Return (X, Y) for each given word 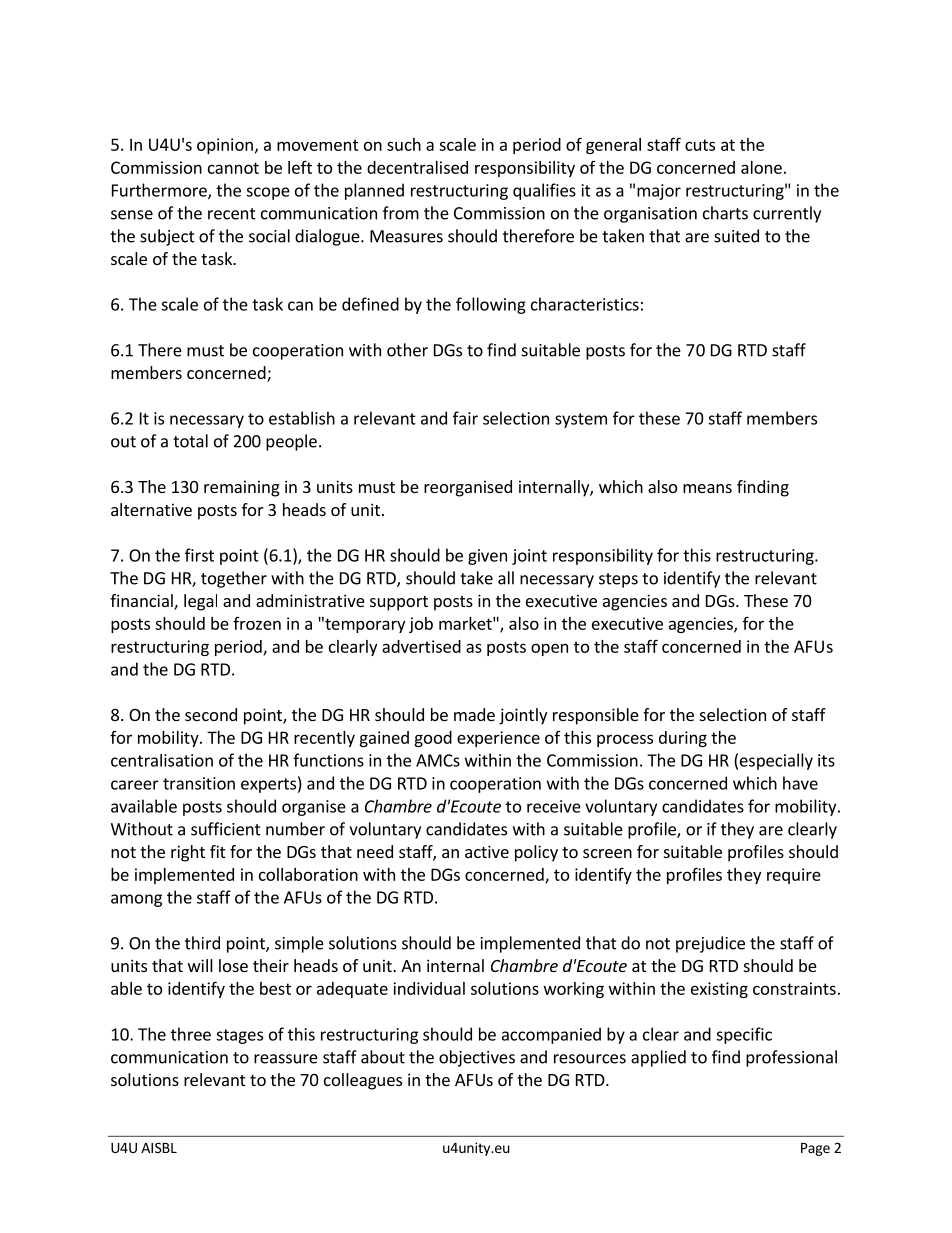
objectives (477, 1058)
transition (199, 783)
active (487, 851)
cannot (233, 168)
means (707, 488)
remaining (242, 488)
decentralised (417, 167)
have (800, 783)
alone (761, 167)
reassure (286, 1059)
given (487, 557)
